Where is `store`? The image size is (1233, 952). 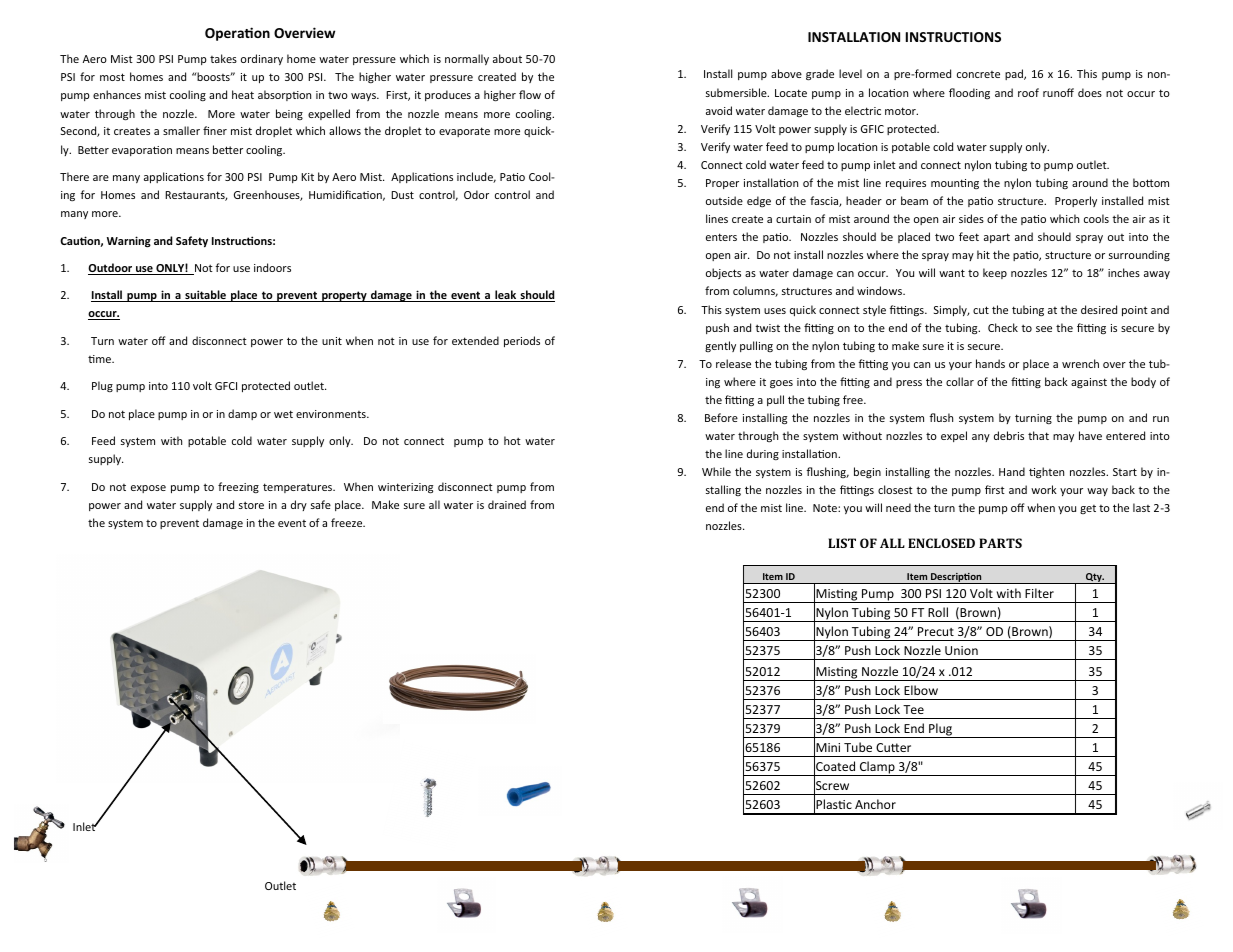
store is located at coordinates (251, 505).
